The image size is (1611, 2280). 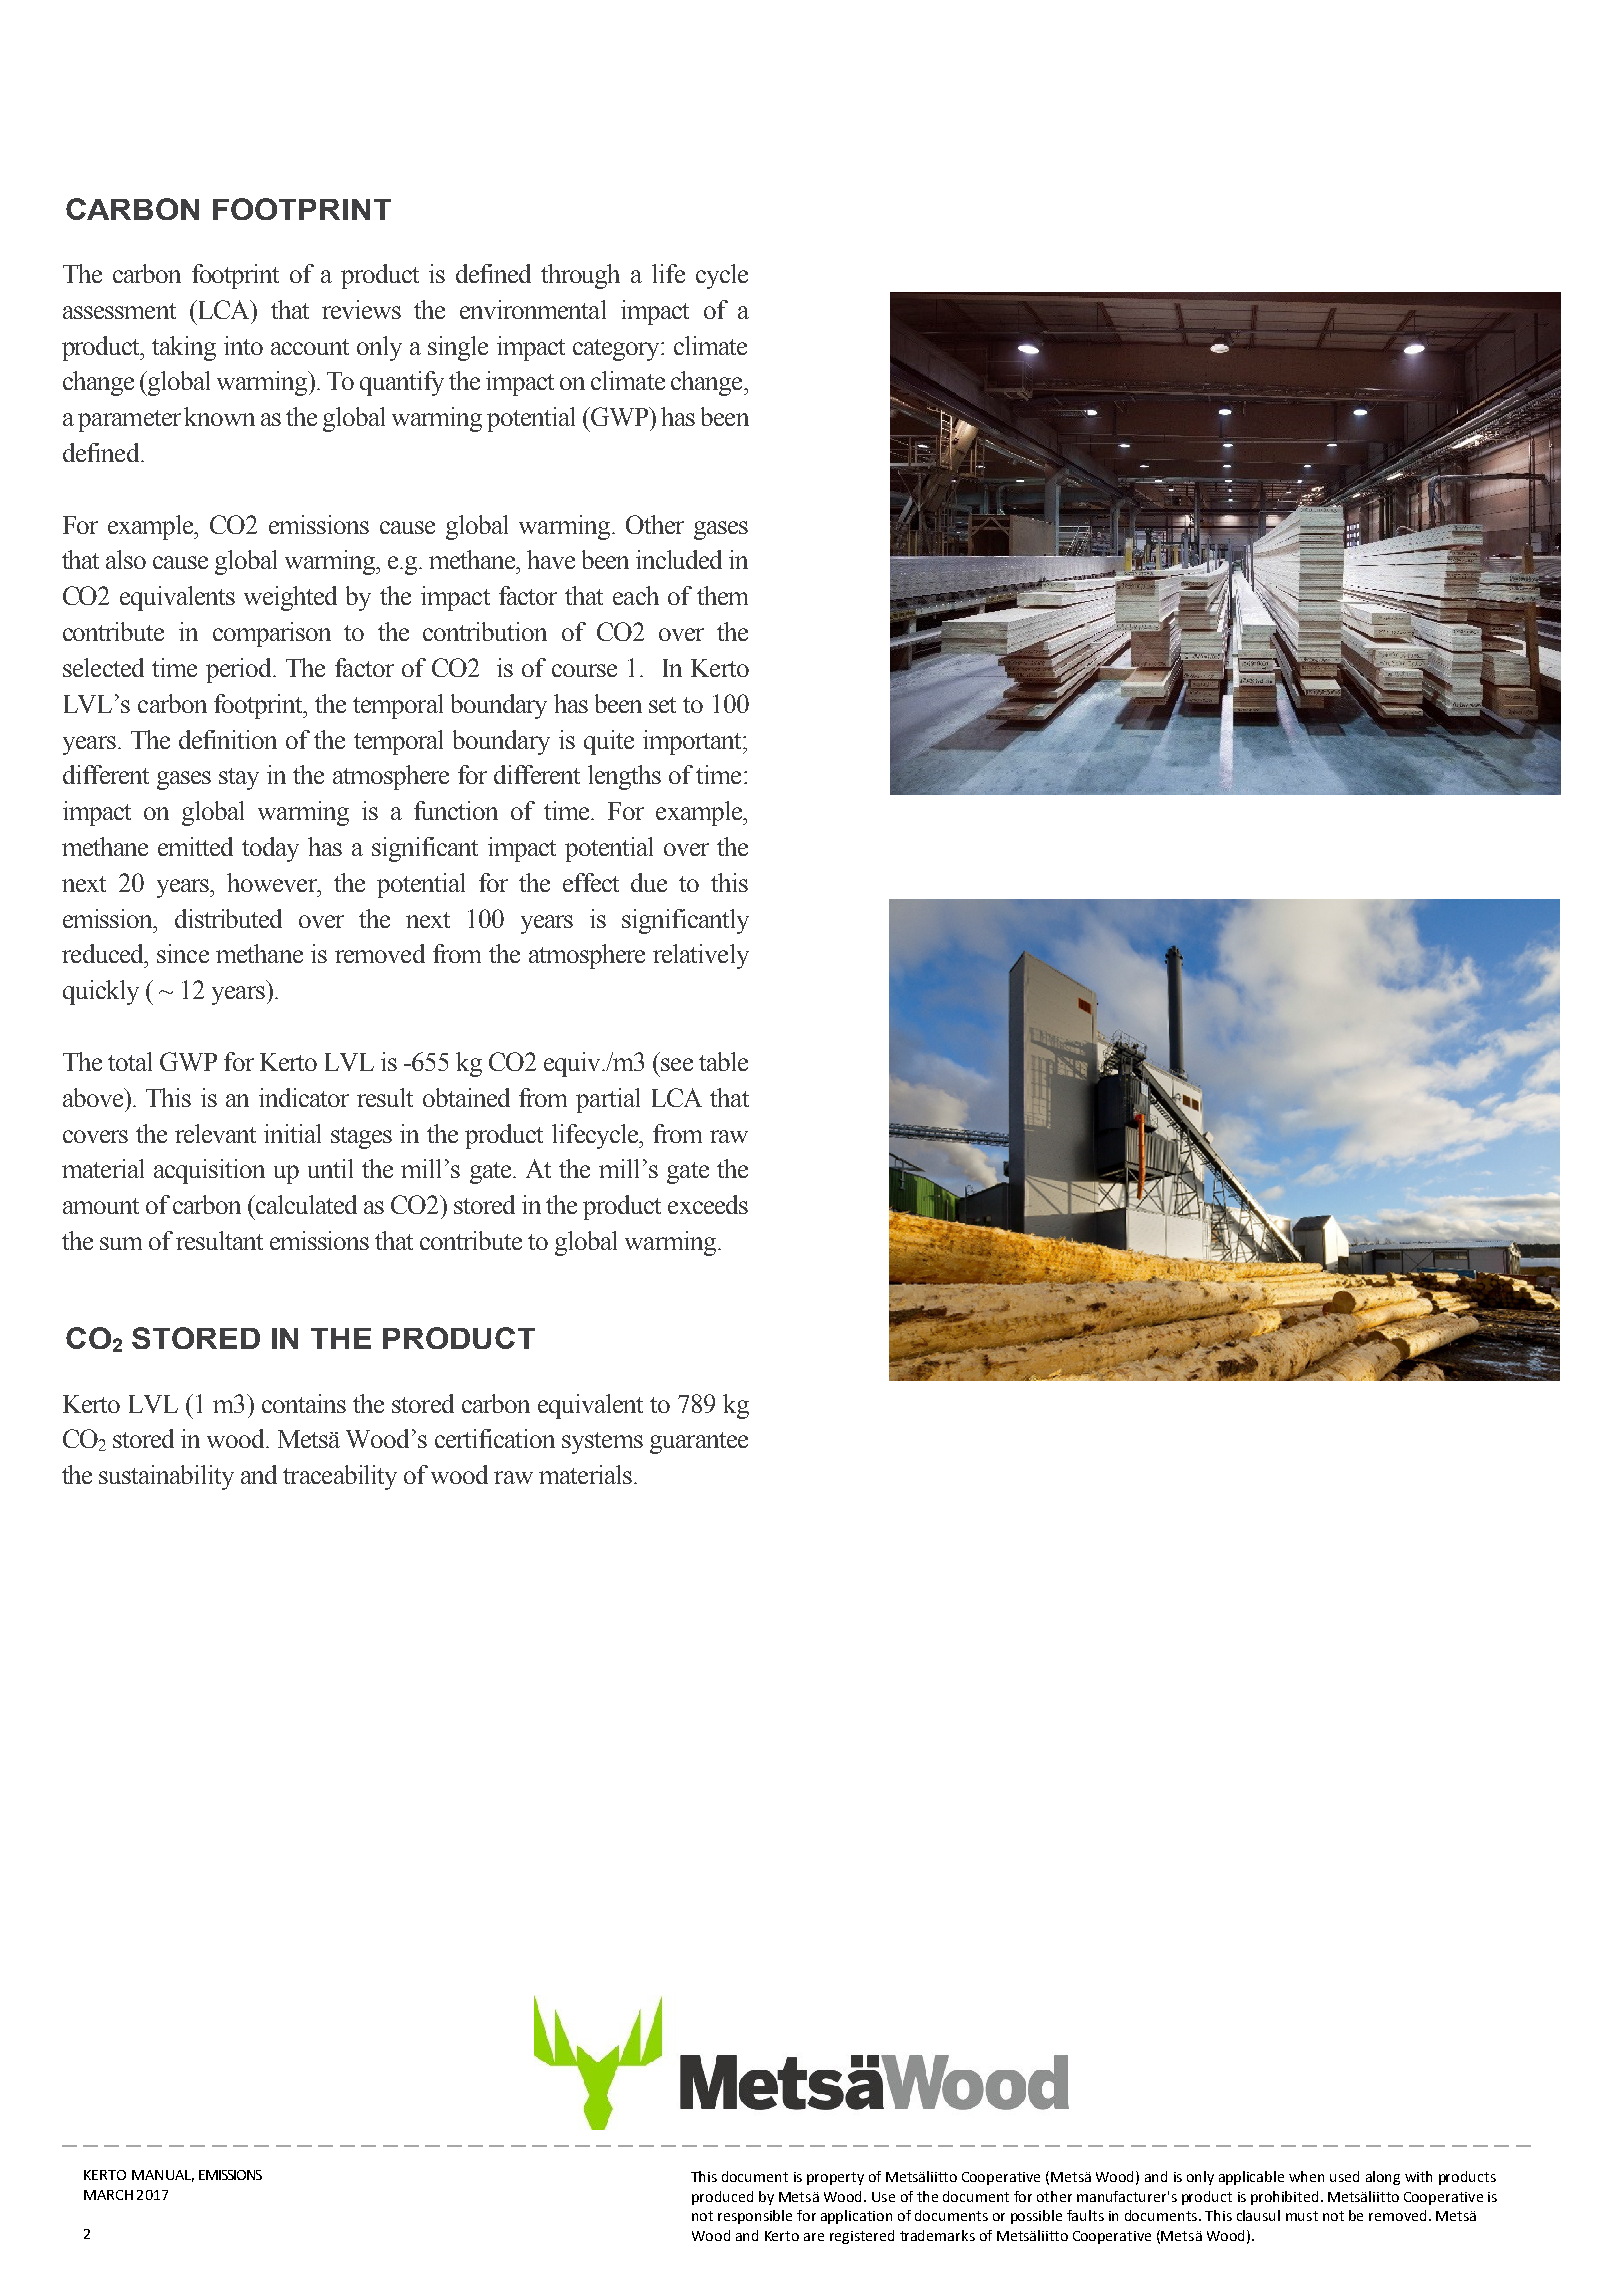 I want to click on them, so click(x=722, y=595).
